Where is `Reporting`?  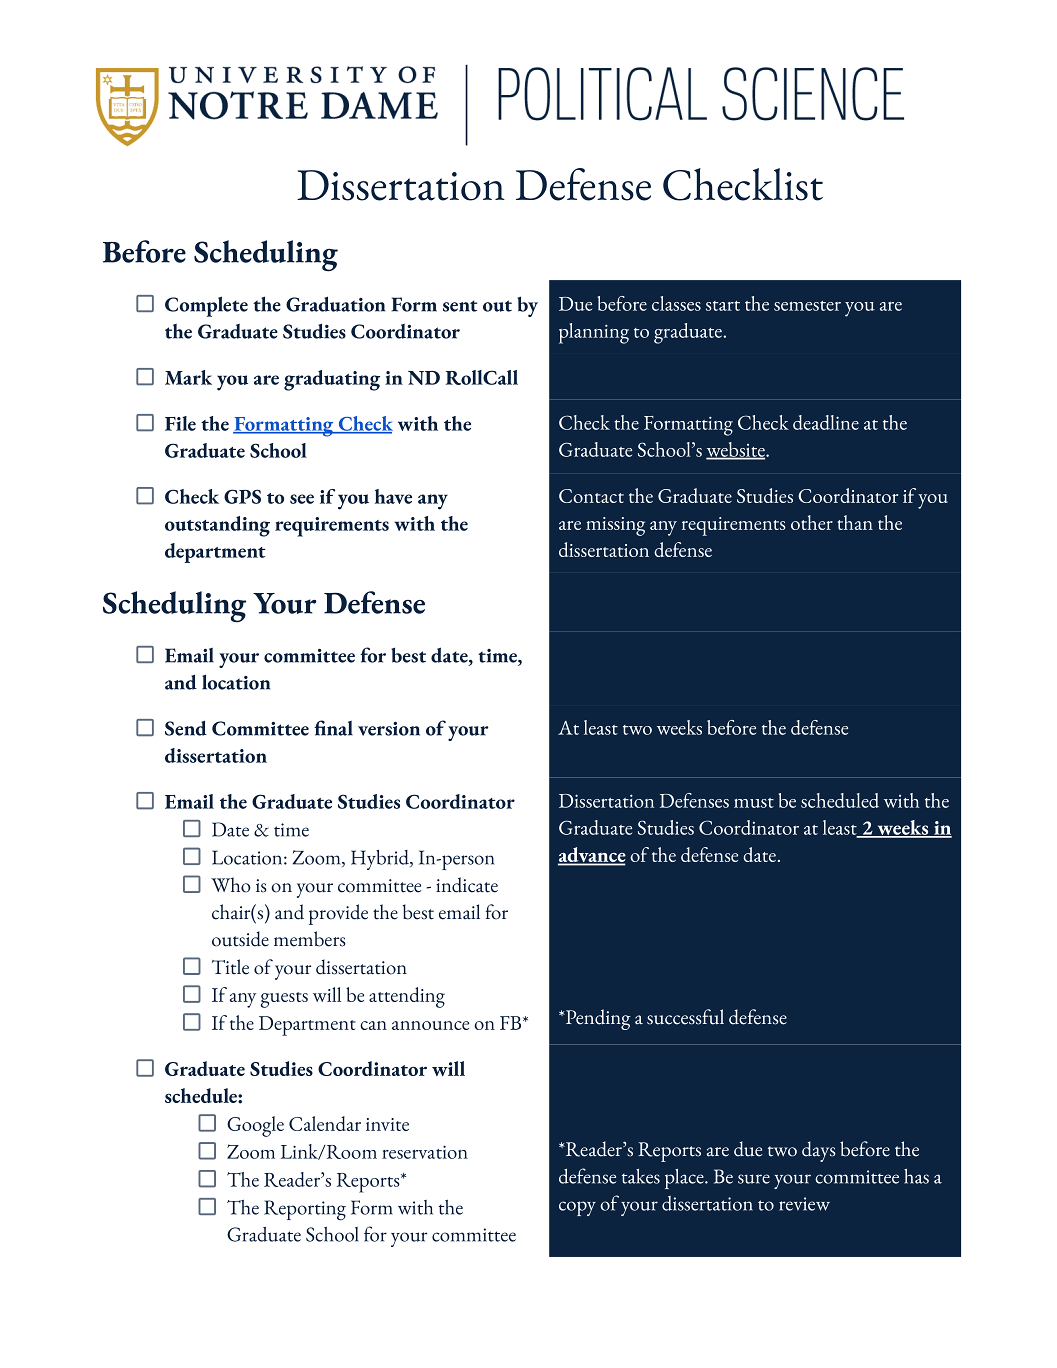
Reporting is located at coordinates (305, 1210).
